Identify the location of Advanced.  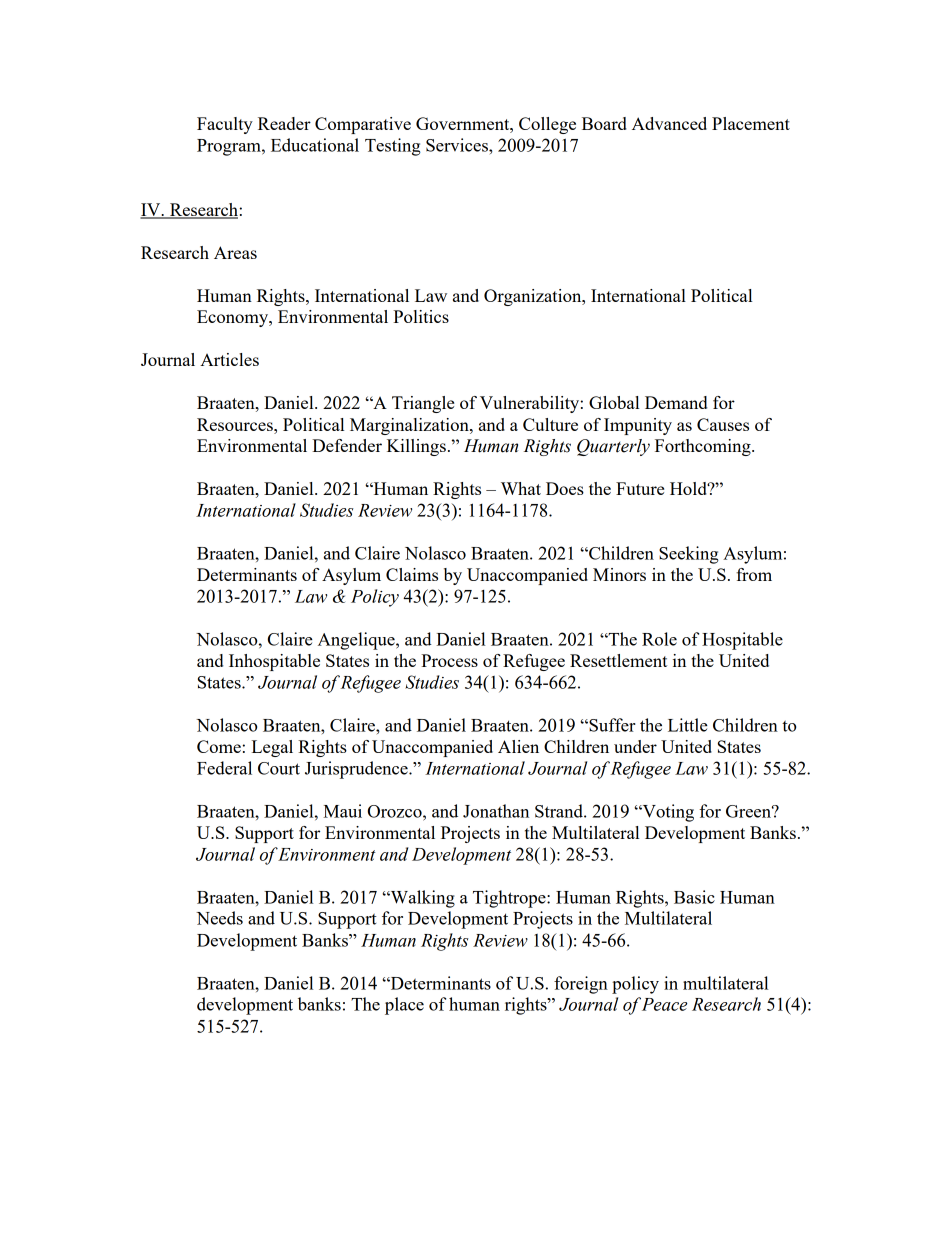
(669, 123).
